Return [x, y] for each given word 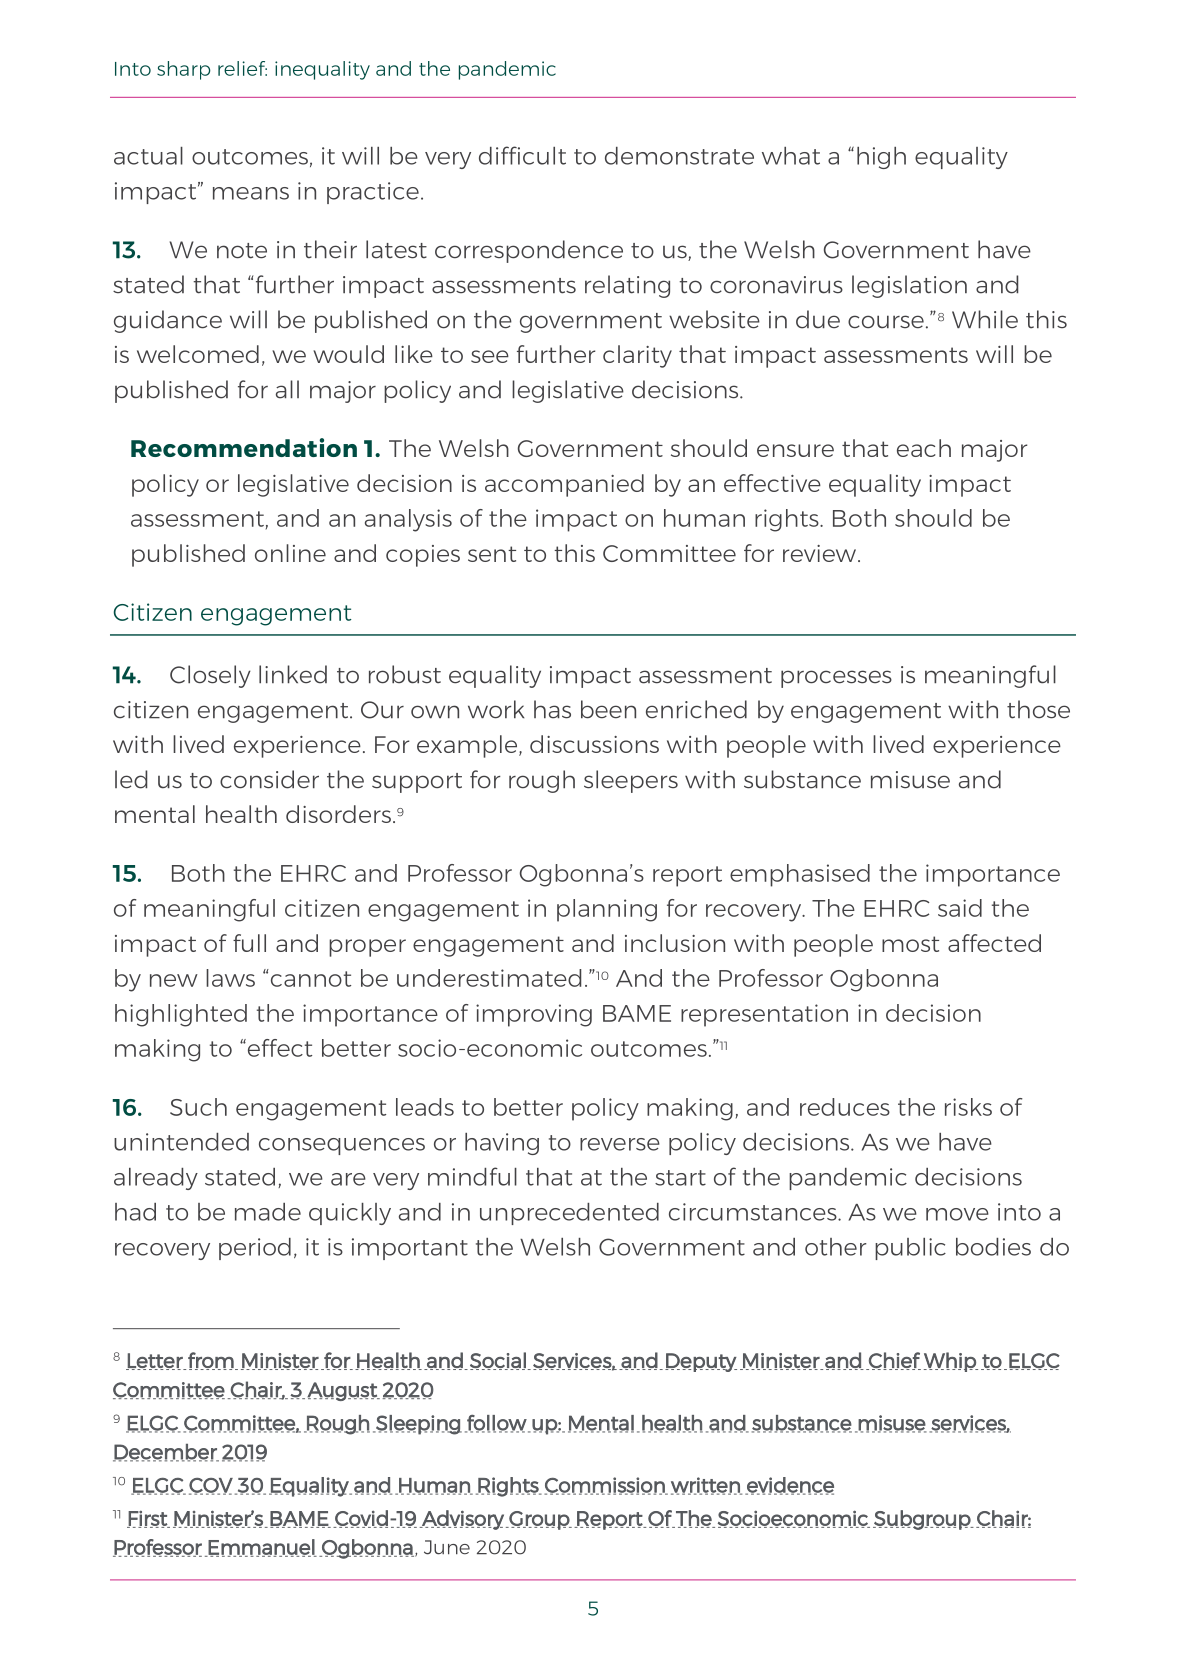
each [924, 448]
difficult [522, 155]
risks [968, 1107]
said [960, 908]
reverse [620, 1144]
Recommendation [244, 447]
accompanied [564, 485]
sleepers [631, 781]
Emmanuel [261, 1548]
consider [269, 779]
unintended [181, 1142]
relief [242, 68]
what [791, 156]
